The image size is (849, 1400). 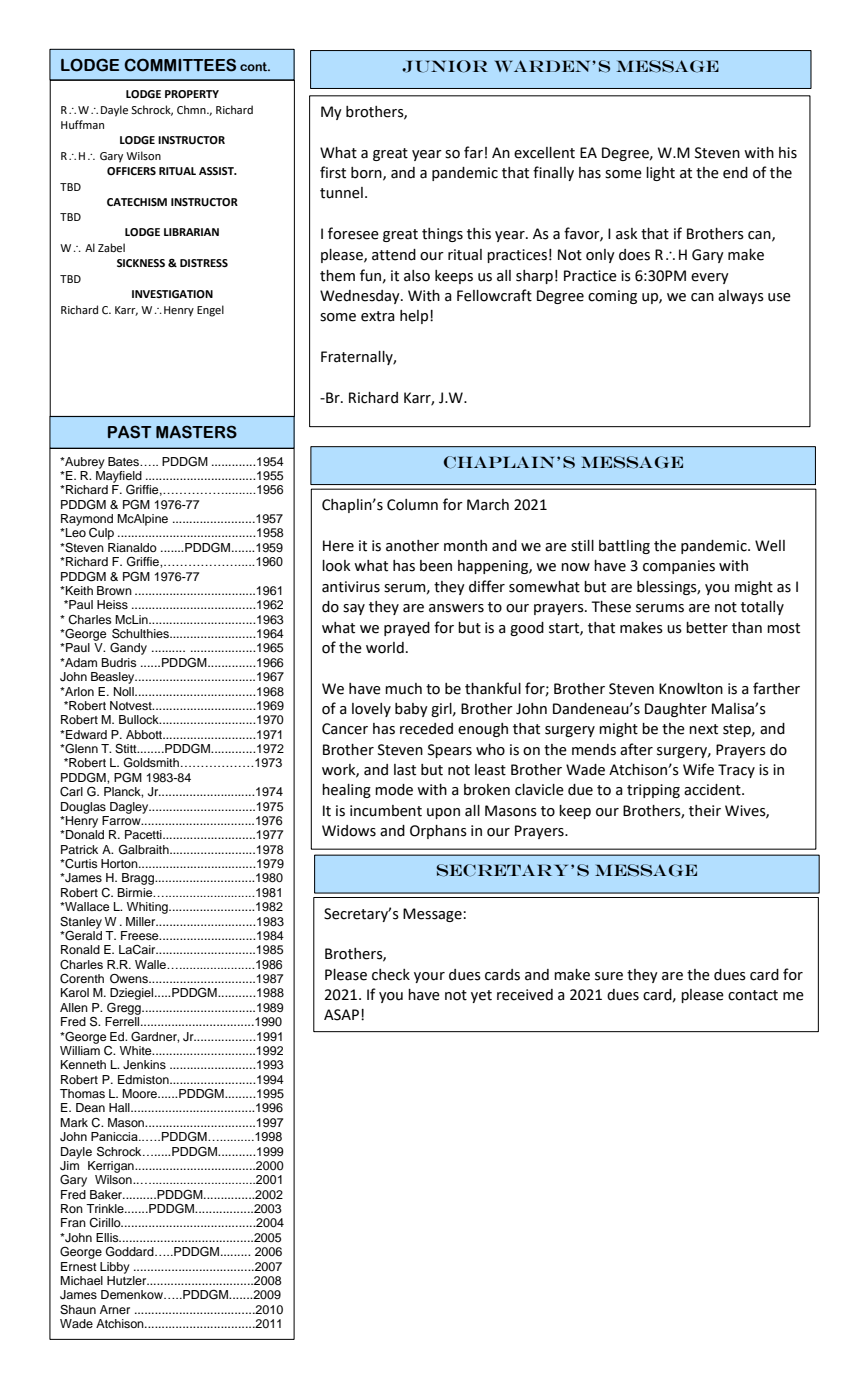 I want to click on much, so click(x=403, y=689).
